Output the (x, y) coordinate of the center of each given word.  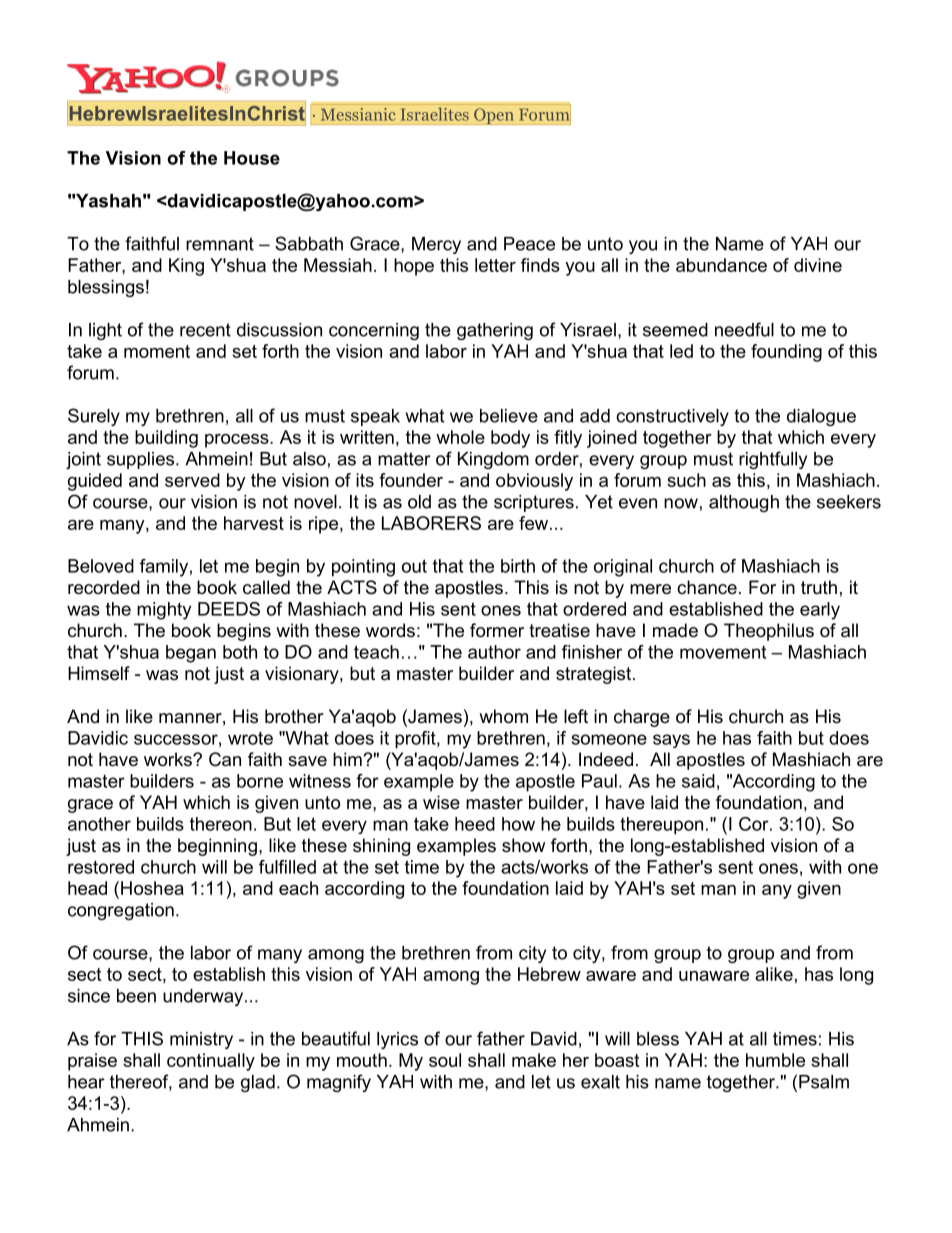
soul (445, 1060)
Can (225, 759)
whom (503, 716)
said (698, 781)
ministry (201, 1040)
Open (494, 116)
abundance (721, 265)
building (166, 439)
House (252, 158)
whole (460, 437)
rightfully (773, 460)
